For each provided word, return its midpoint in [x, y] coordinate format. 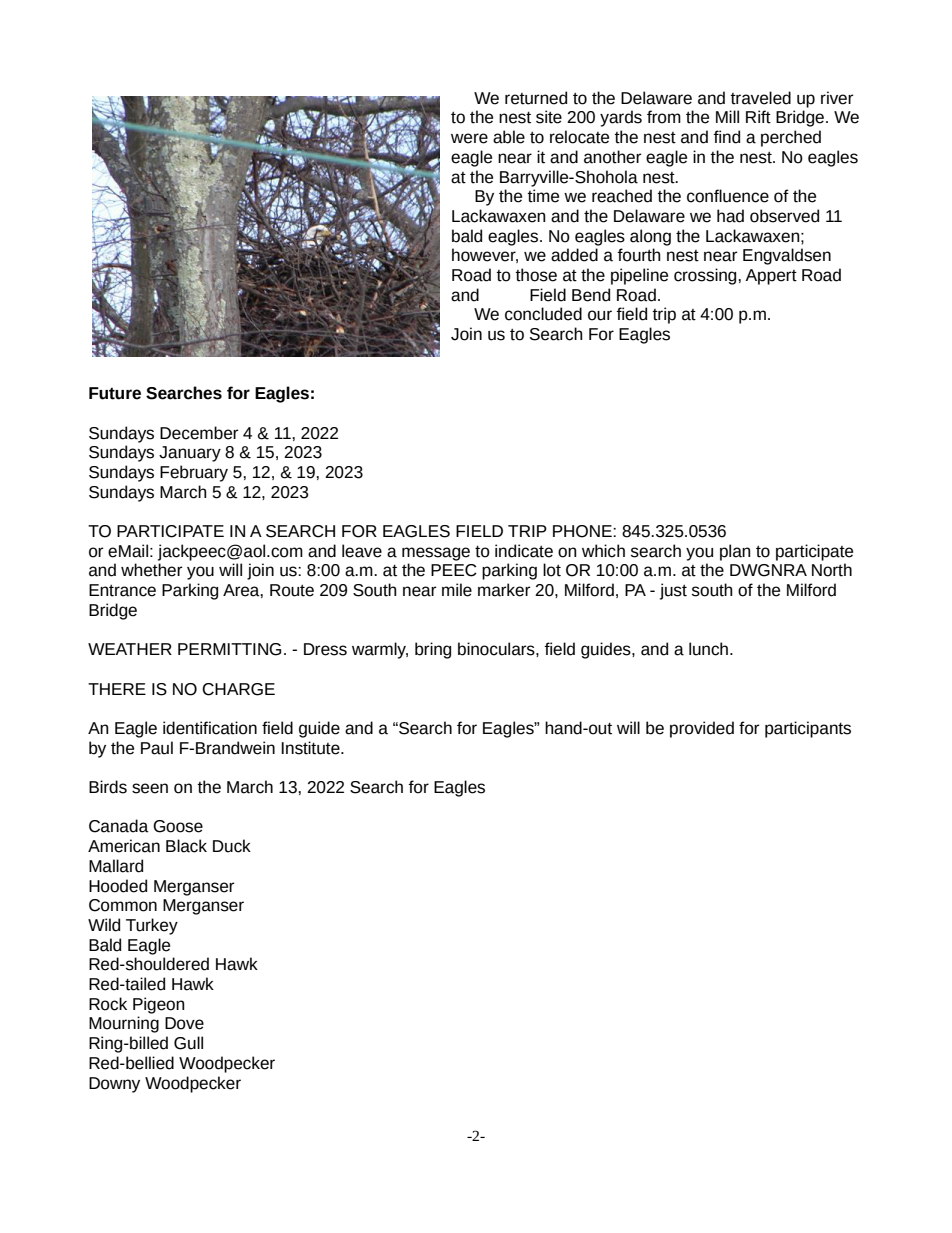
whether [152, 570]
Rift [758, 117]
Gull [188, 1043]
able [509, 137]
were [469, 138]
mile [457, 590]
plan [735, 552]
